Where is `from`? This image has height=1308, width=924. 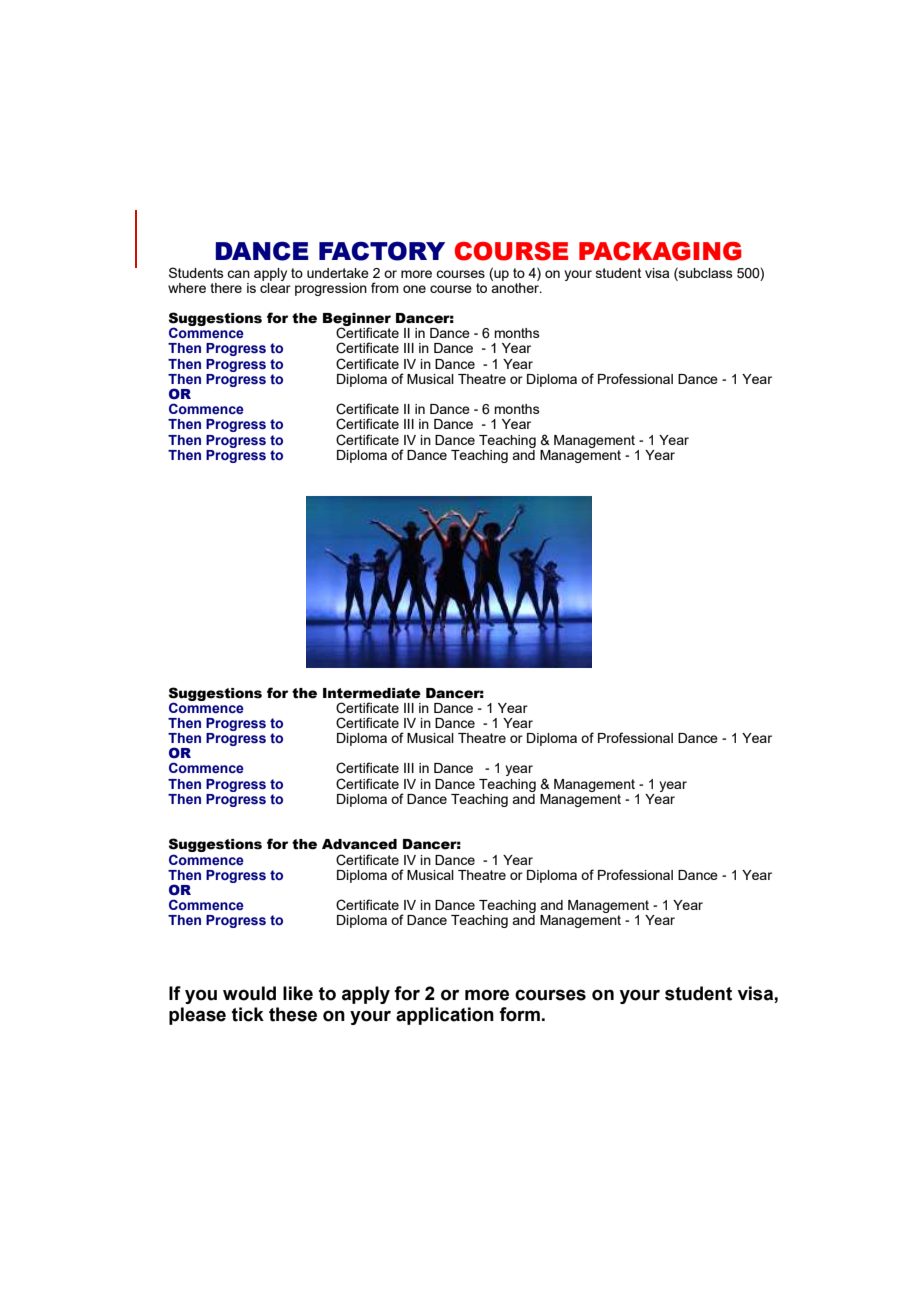 from is located at coordinates (385, 287).
